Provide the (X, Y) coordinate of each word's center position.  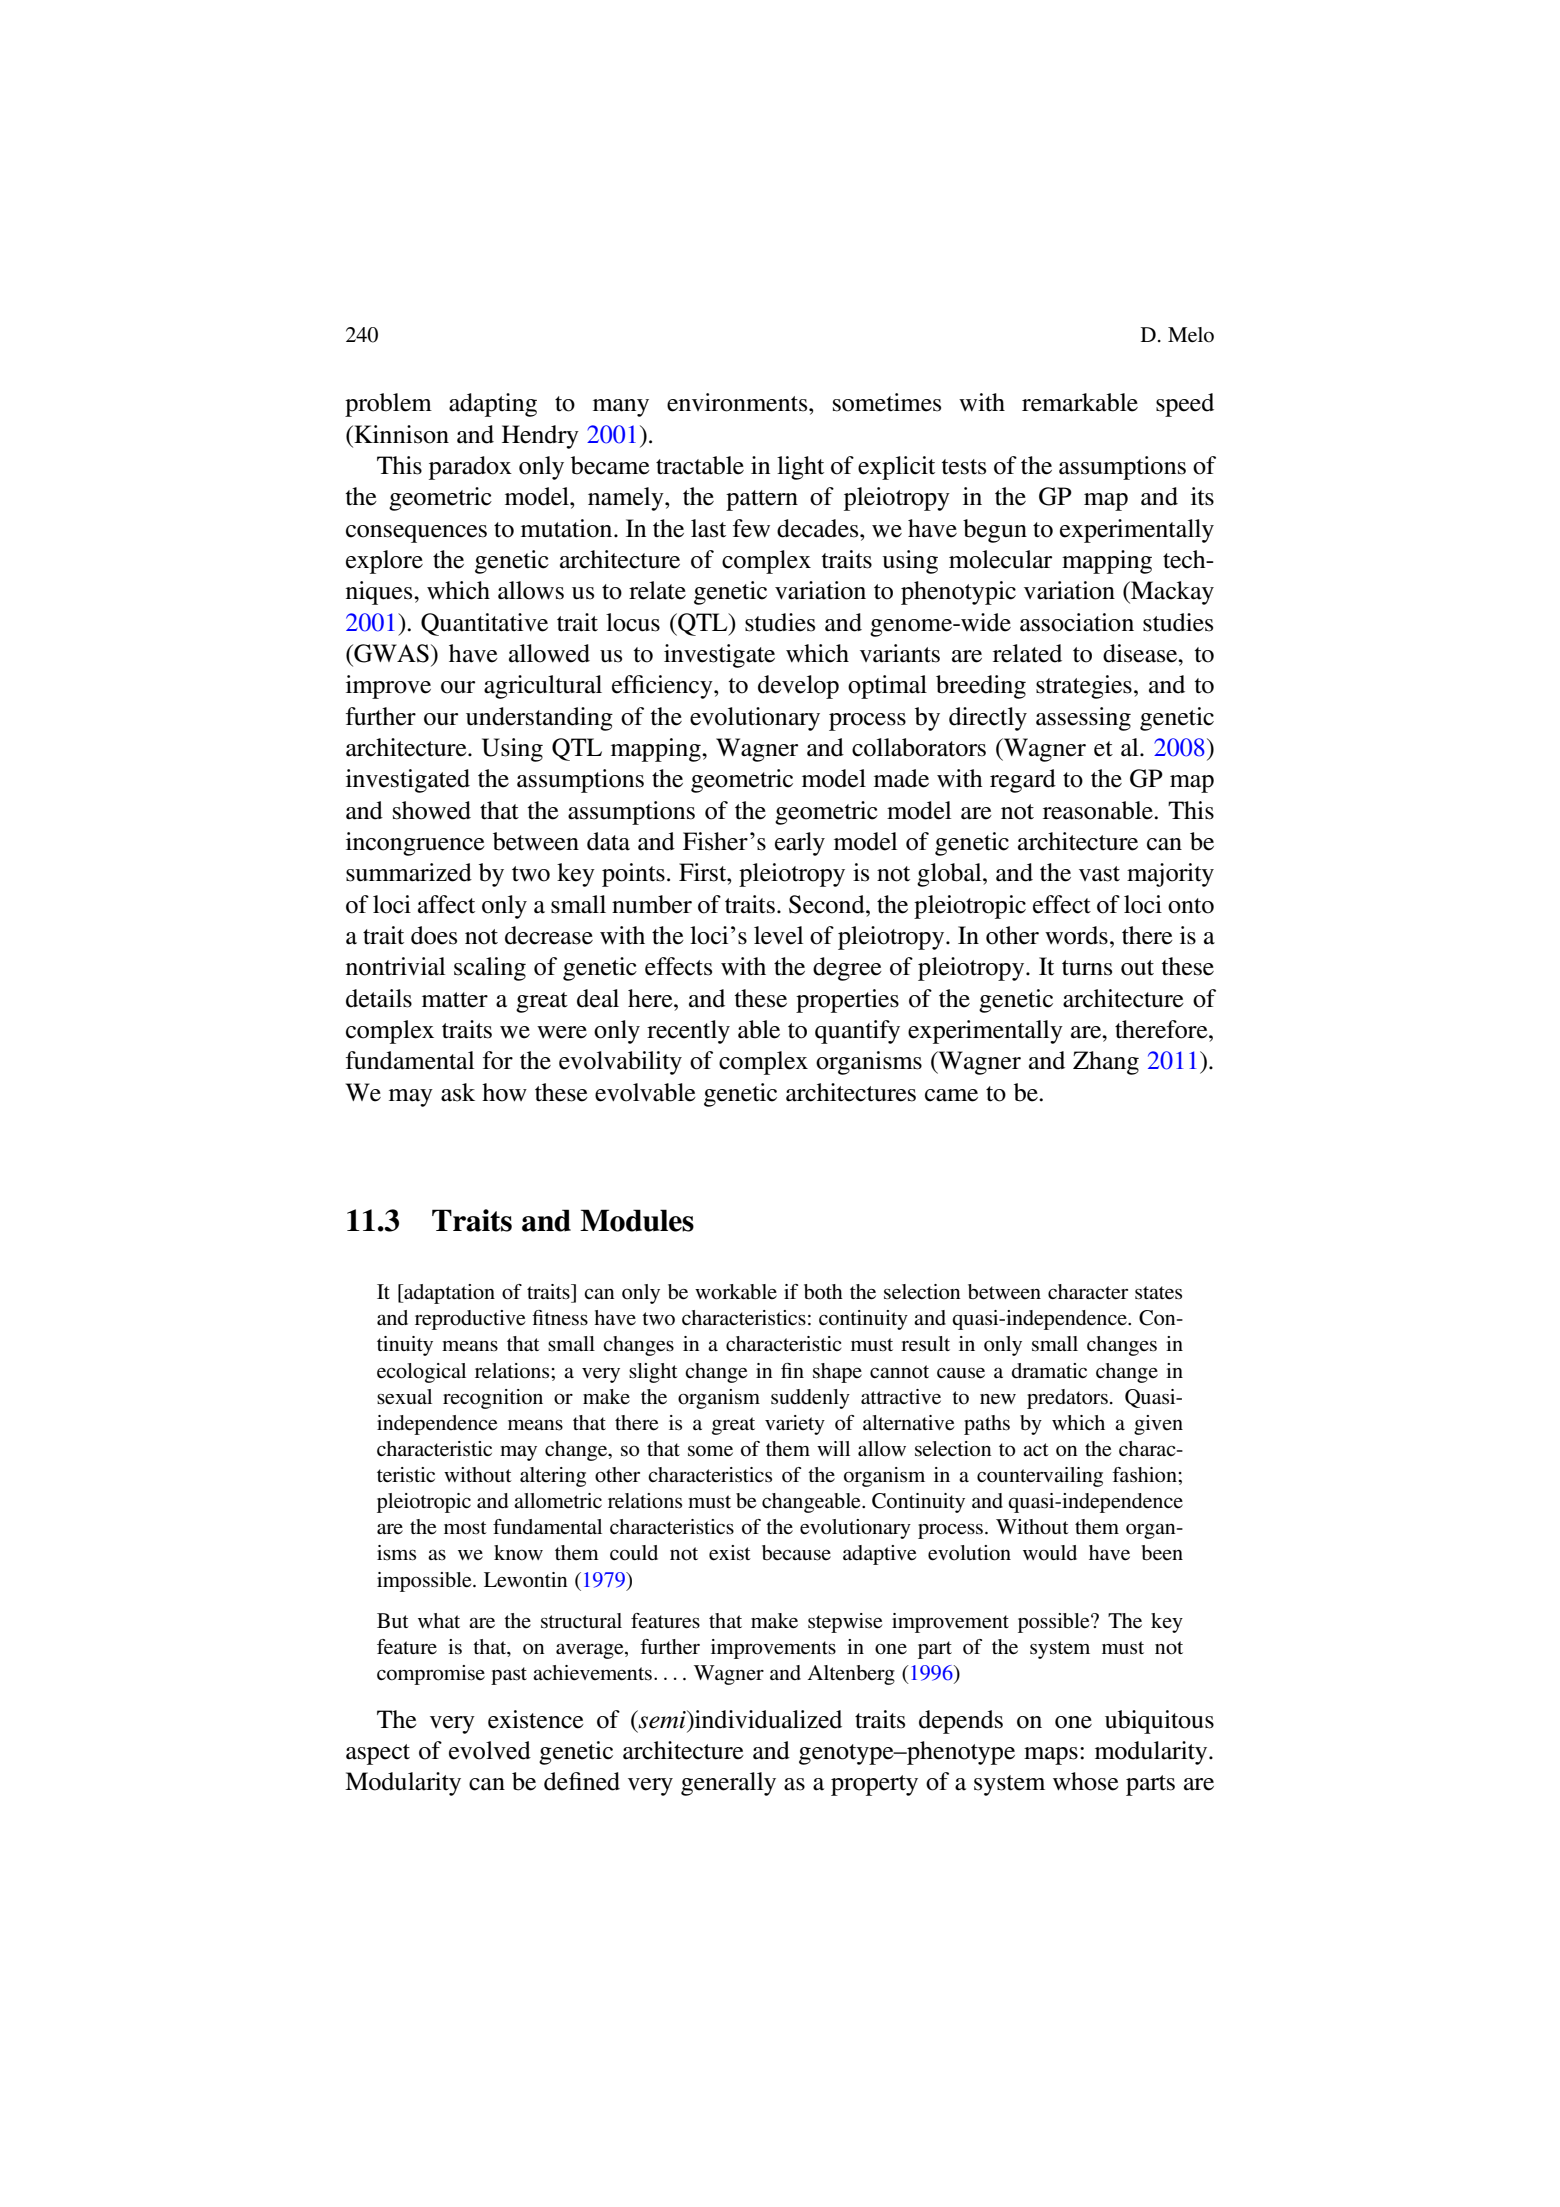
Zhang (1106, 1063)
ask (458, 1092)
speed (1185, 405)
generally (728, 1784)
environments (738, 402)
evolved (490, 1750)
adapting (493, 405)
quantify (857, 1032)
